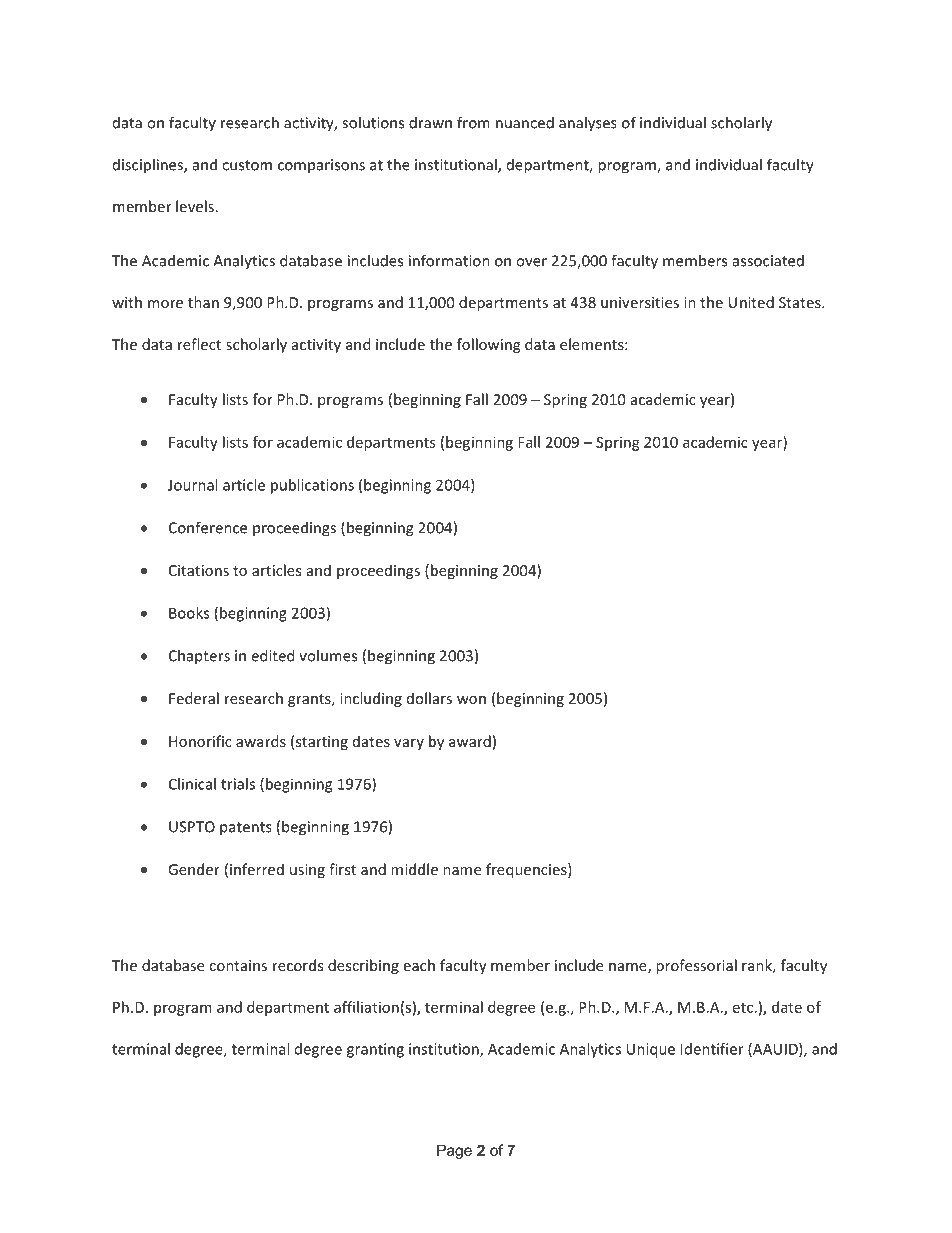  Describe the element at coordinates (375, 1050) in the screenshot. I see `granting` at that location.
